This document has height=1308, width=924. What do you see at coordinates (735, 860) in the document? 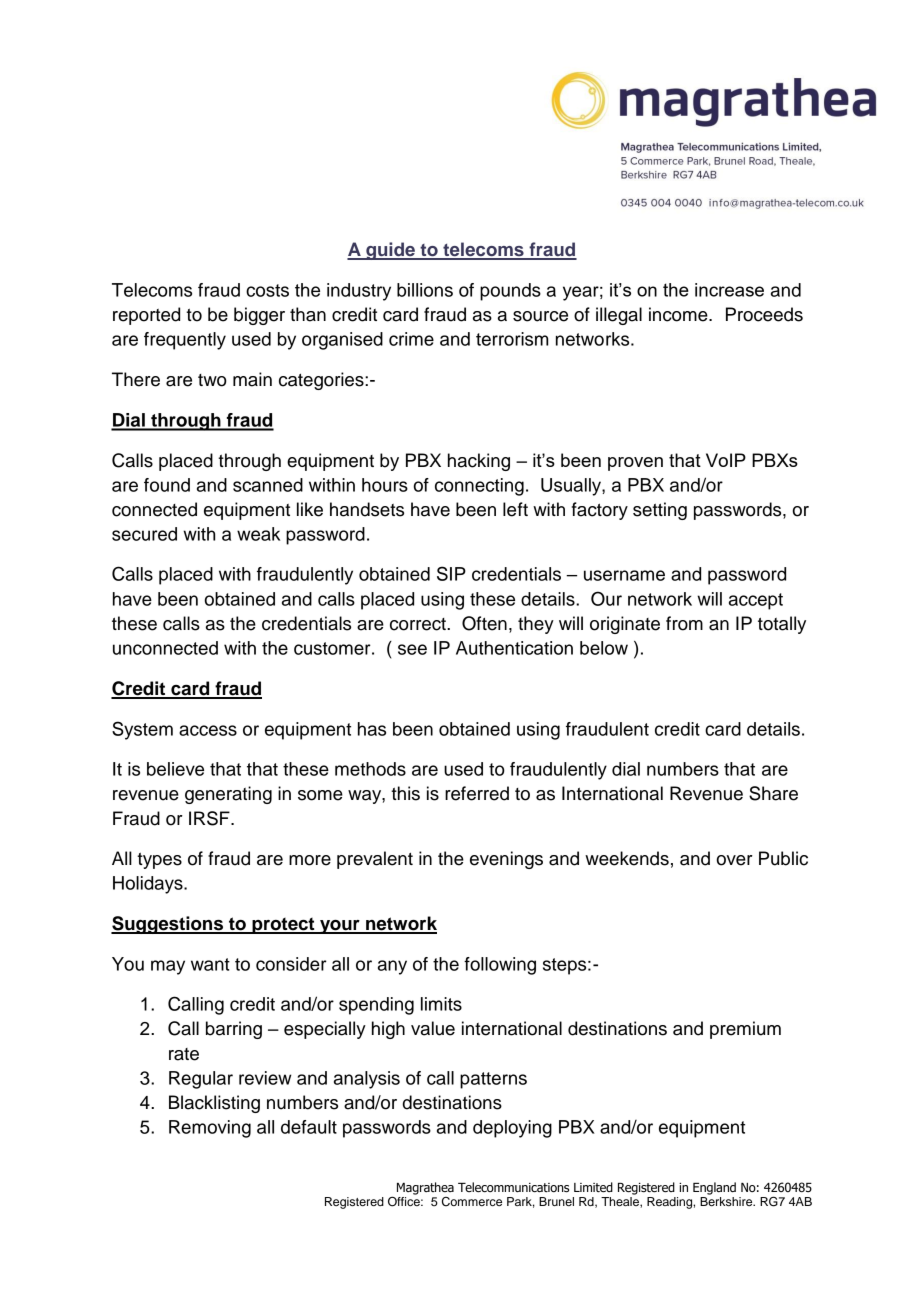
I see `over` at bounding box center [735, 860].
